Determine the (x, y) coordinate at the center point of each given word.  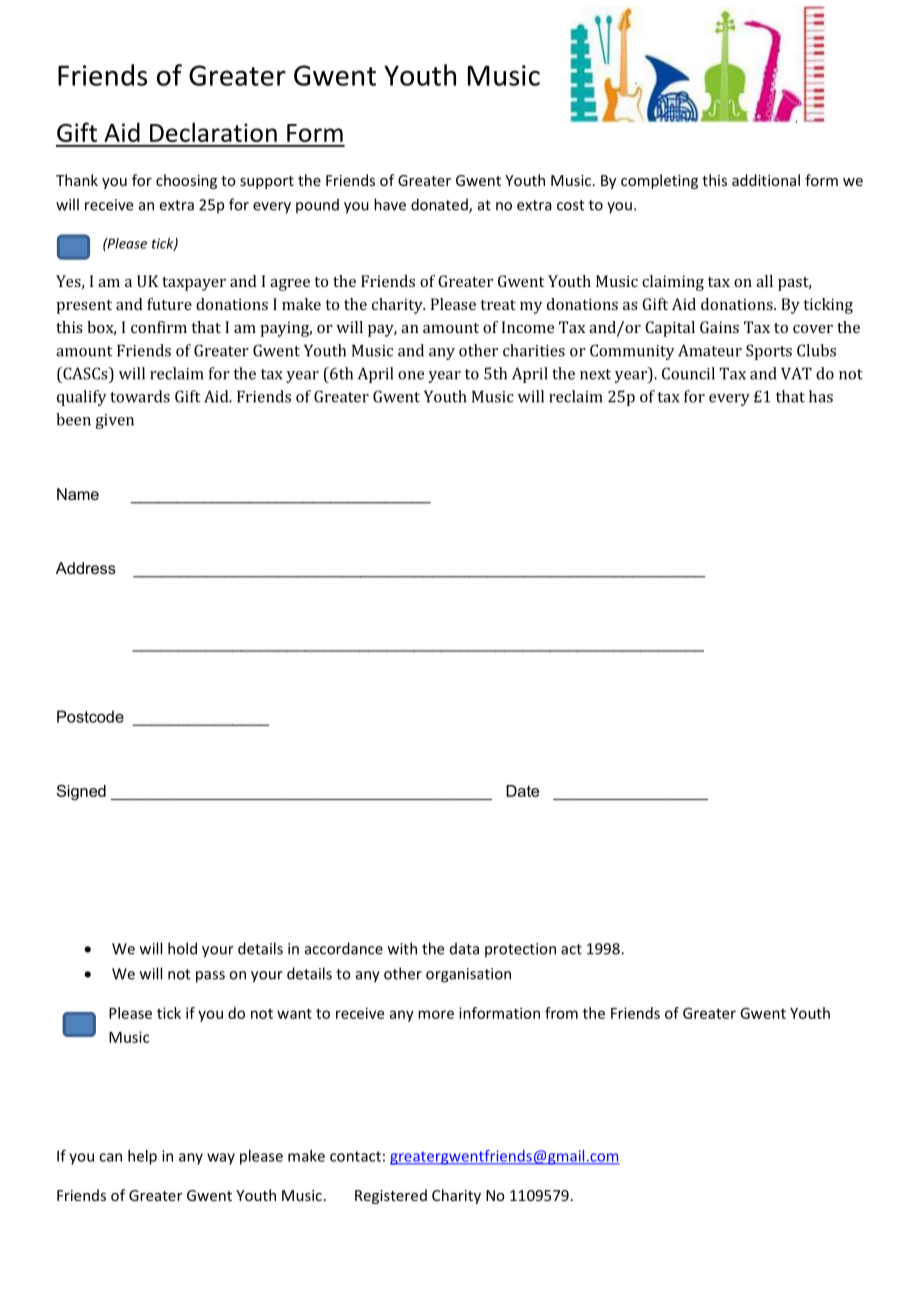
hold (182, 948)
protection (520, 950)
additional (766, 180)
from (561, 1013)
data (464, 948)
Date (522, 791)
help (142, 1157)
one (411, 375)
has (821, 396)
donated (440, 205)
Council (688, 373)
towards (140, 396)
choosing (186, 181)
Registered (391, 1196)
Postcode (90, 716)
